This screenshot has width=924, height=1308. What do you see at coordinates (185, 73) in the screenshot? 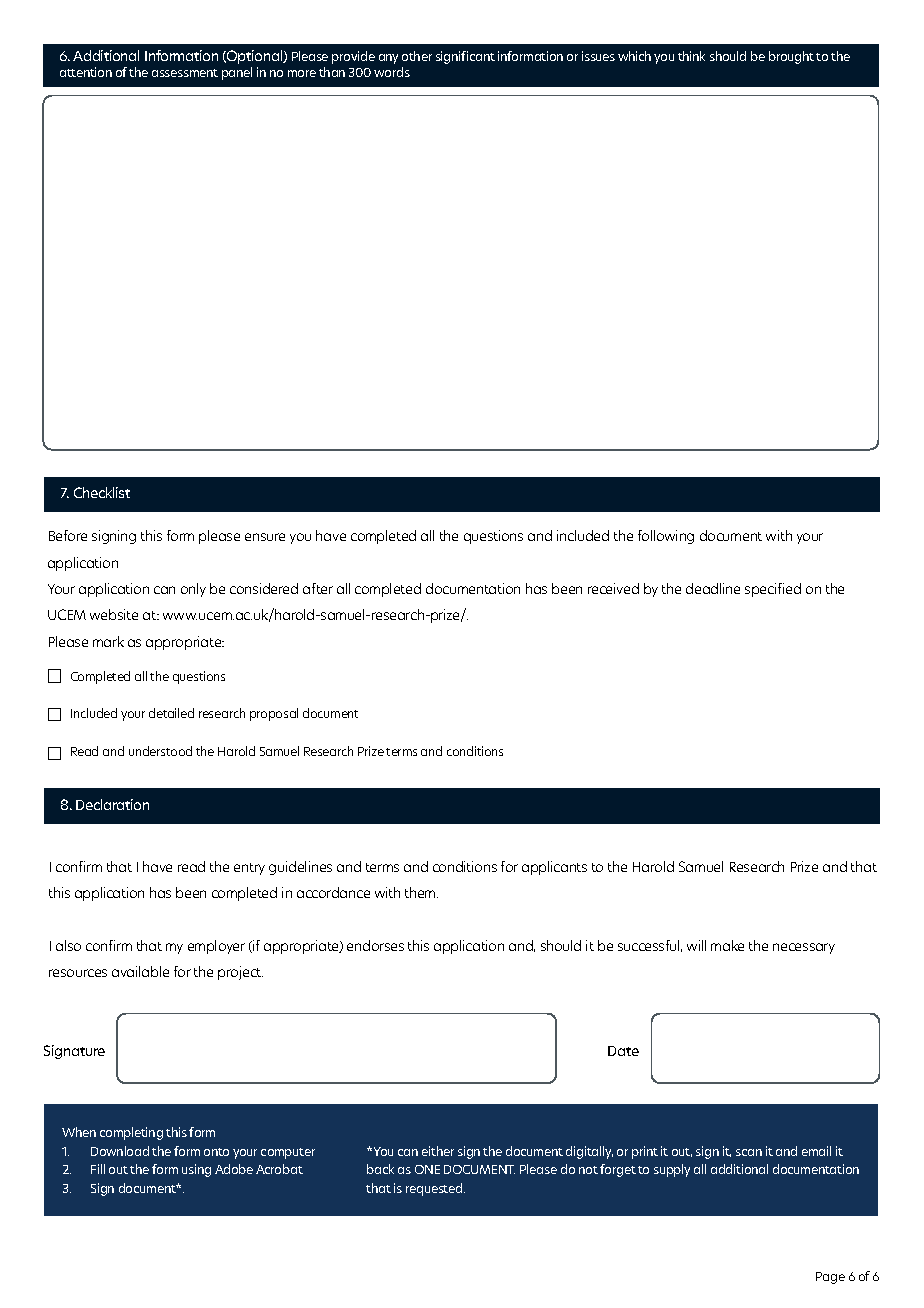
I see `assessment` at bounding box center [185, 73].
